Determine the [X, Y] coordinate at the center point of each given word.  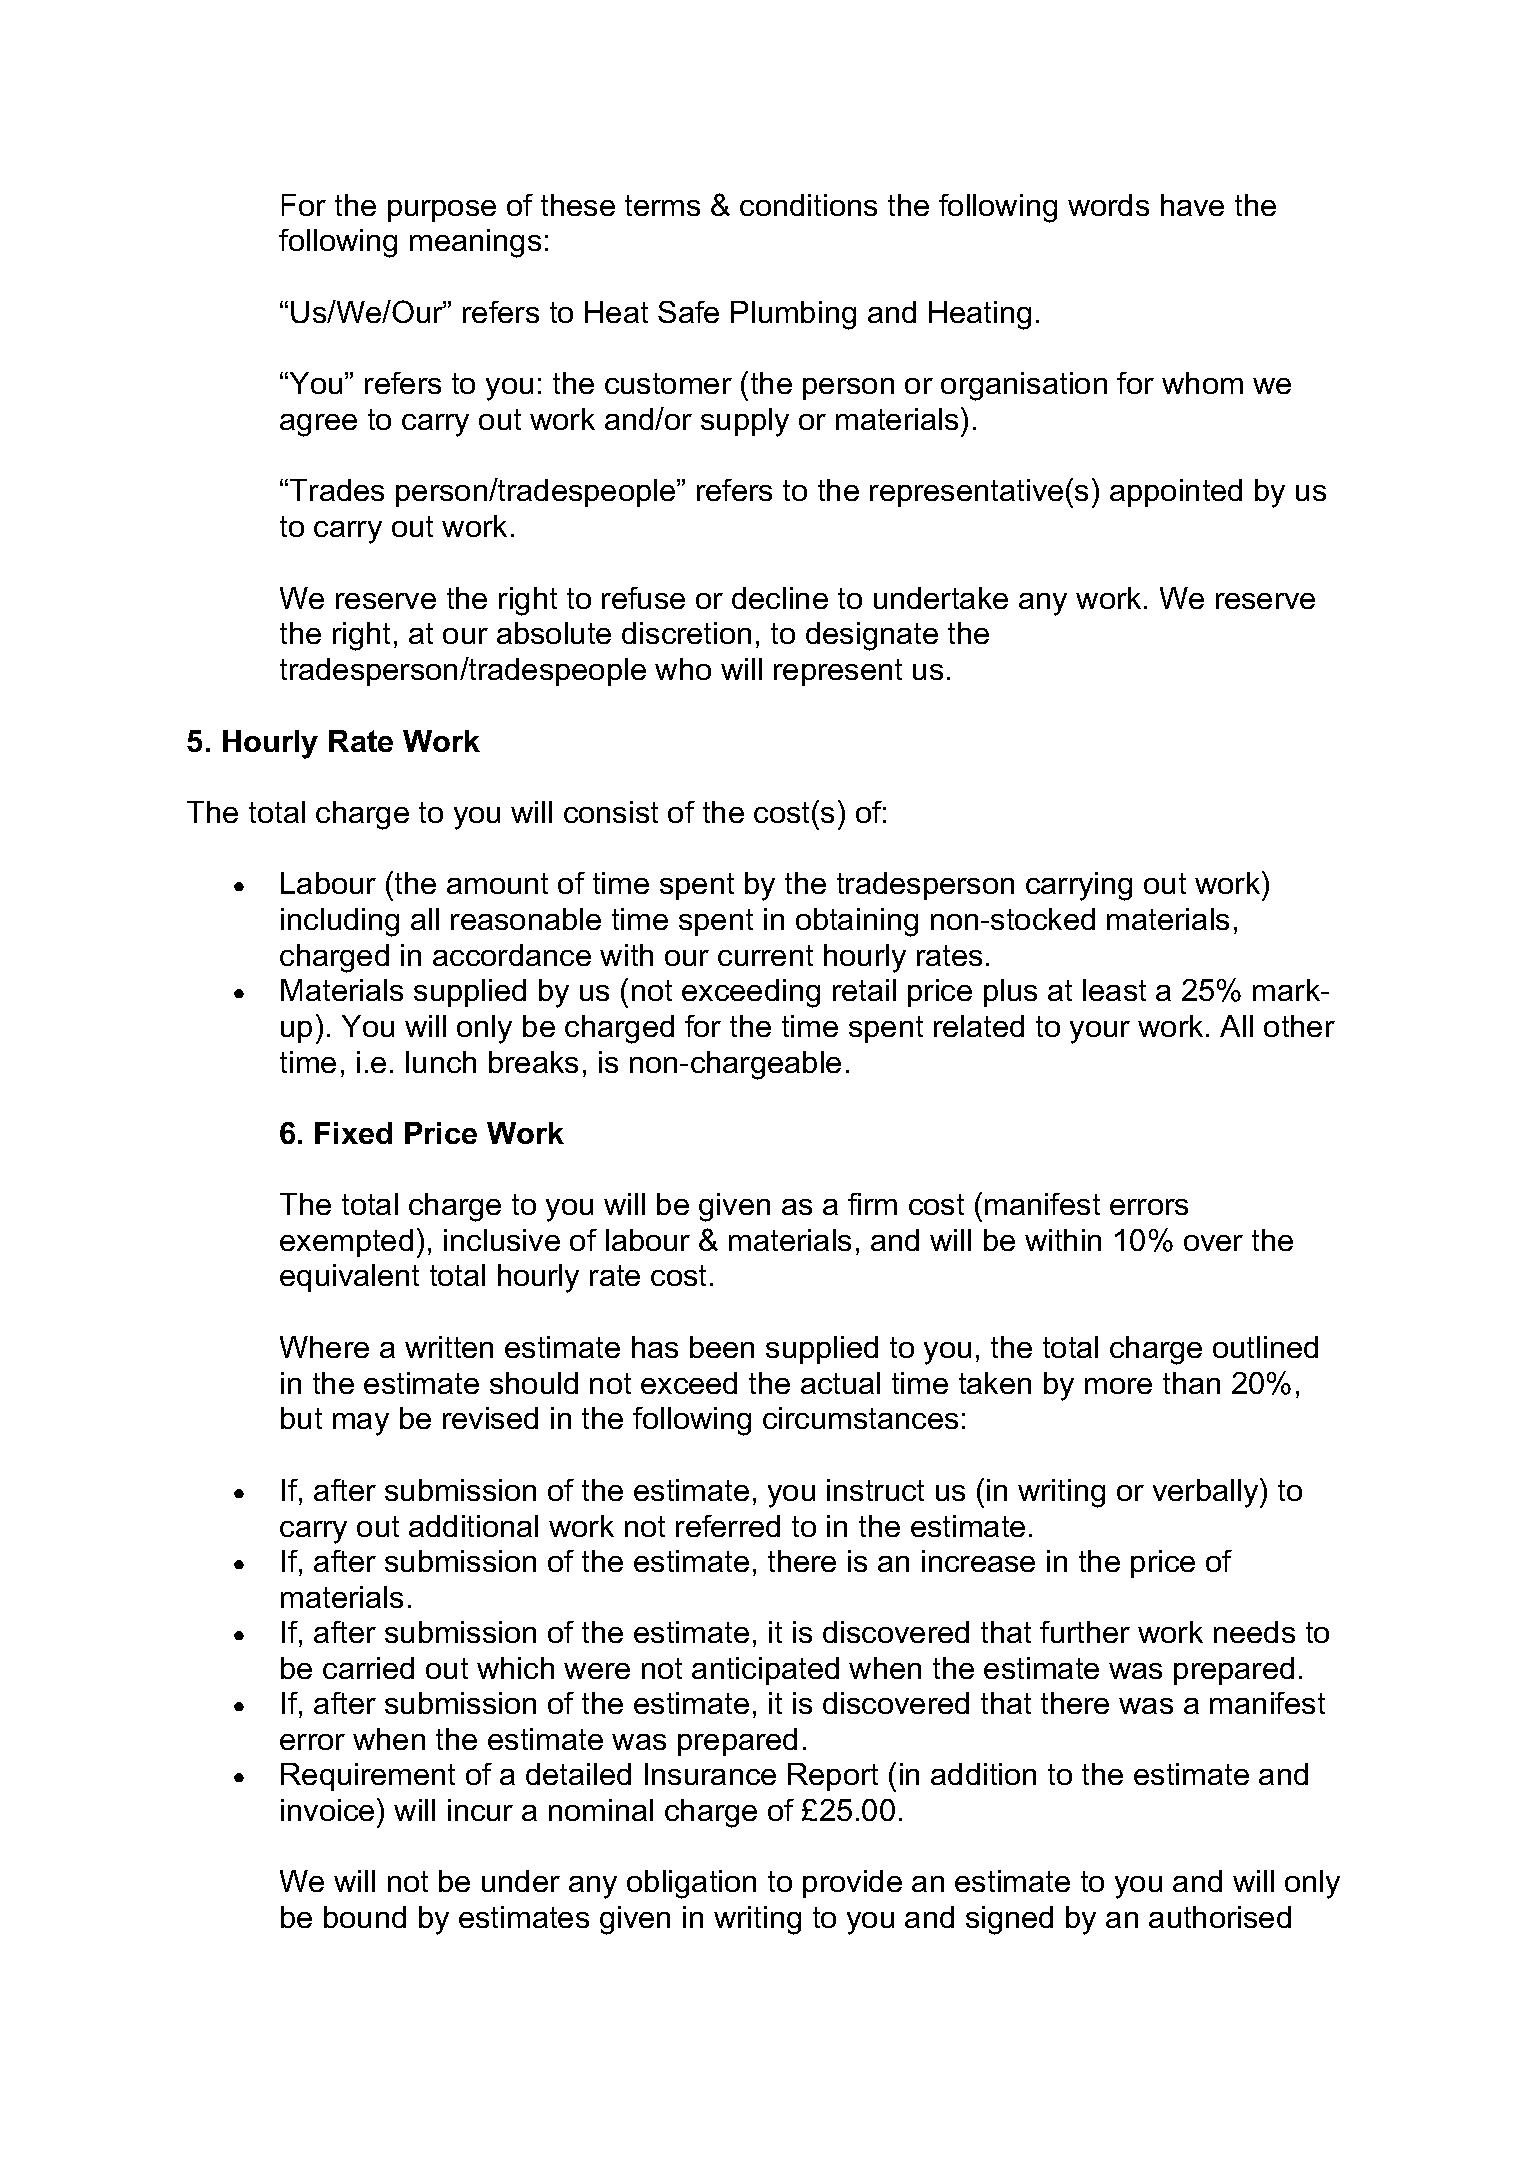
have [1192, 205]
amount [497, 883]
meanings [475, 243]
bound [365, 1917]
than [1191, 1383]
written [449, 1347]
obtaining [857, 922]
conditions [808, 205]
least [1114, 990]
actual [840, 1383]
